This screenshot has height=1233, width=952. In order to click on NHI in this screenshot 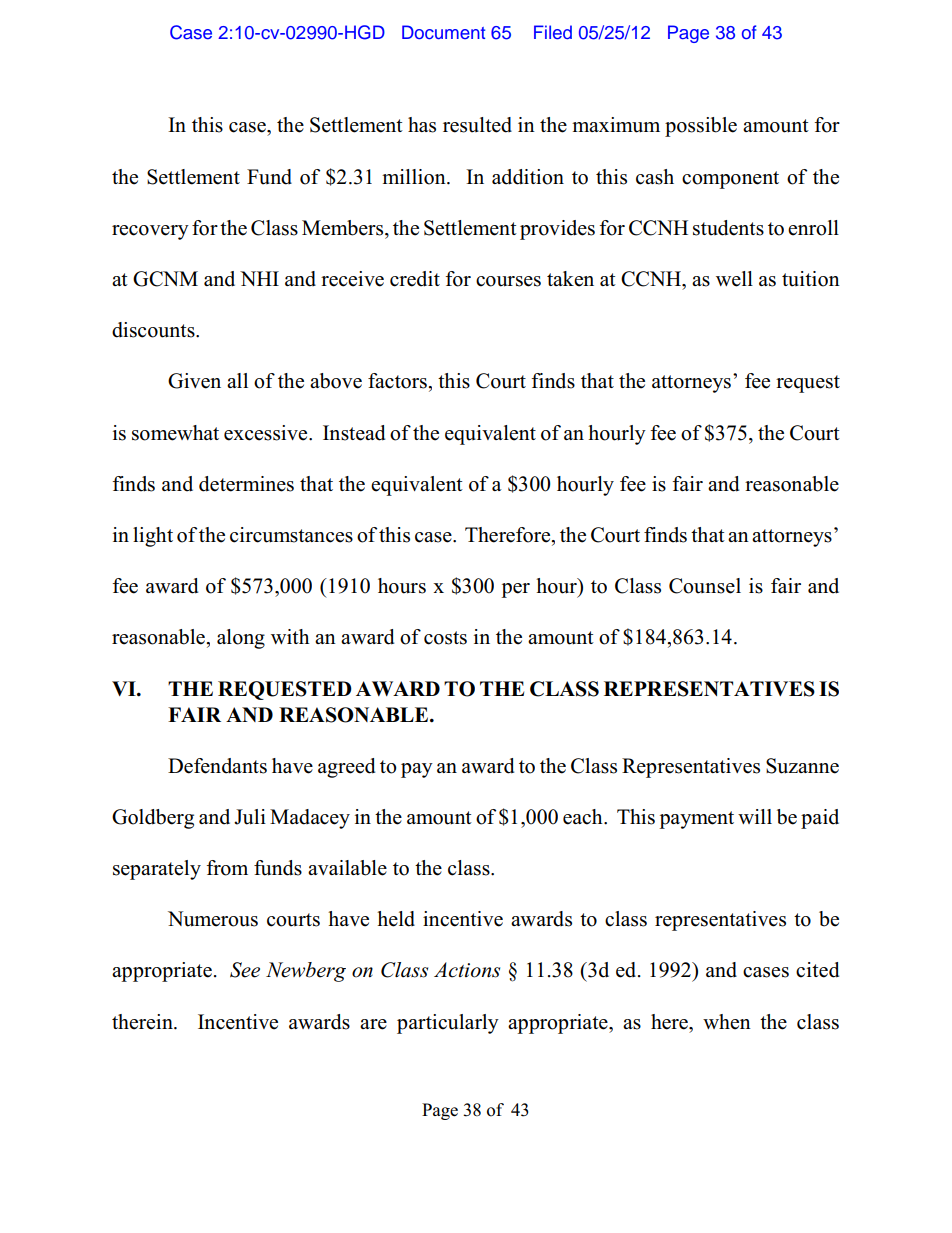, I will do `click(259, 278)`.
